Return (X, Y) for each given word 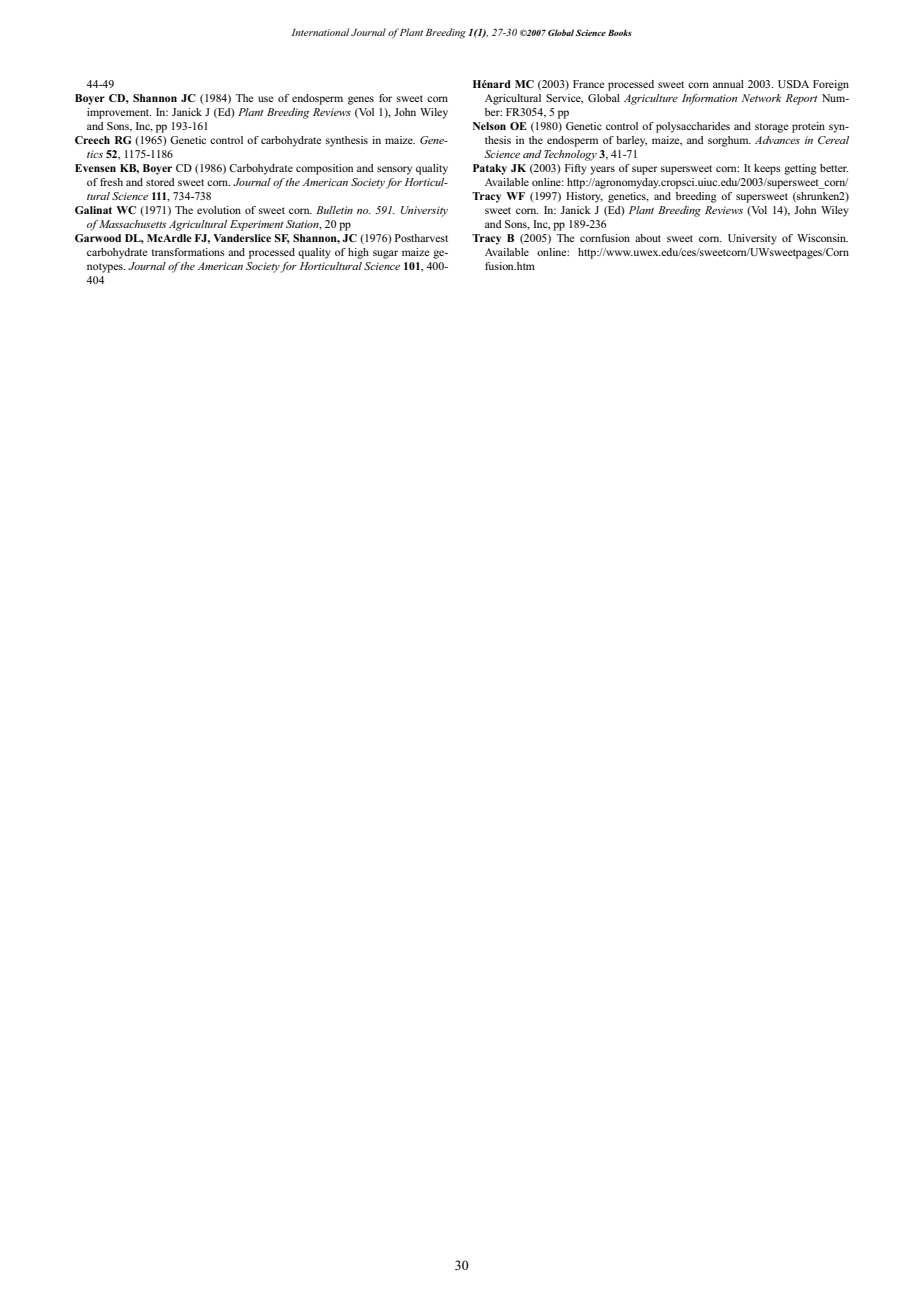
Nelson (489, 126)
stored (160, 182)
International (320, 32)
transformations (188, 252)
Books (620, 32)
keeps (767, 169)
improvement (119, 113)
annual (728, 84)
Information (710, 99)
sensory (394, 170)
